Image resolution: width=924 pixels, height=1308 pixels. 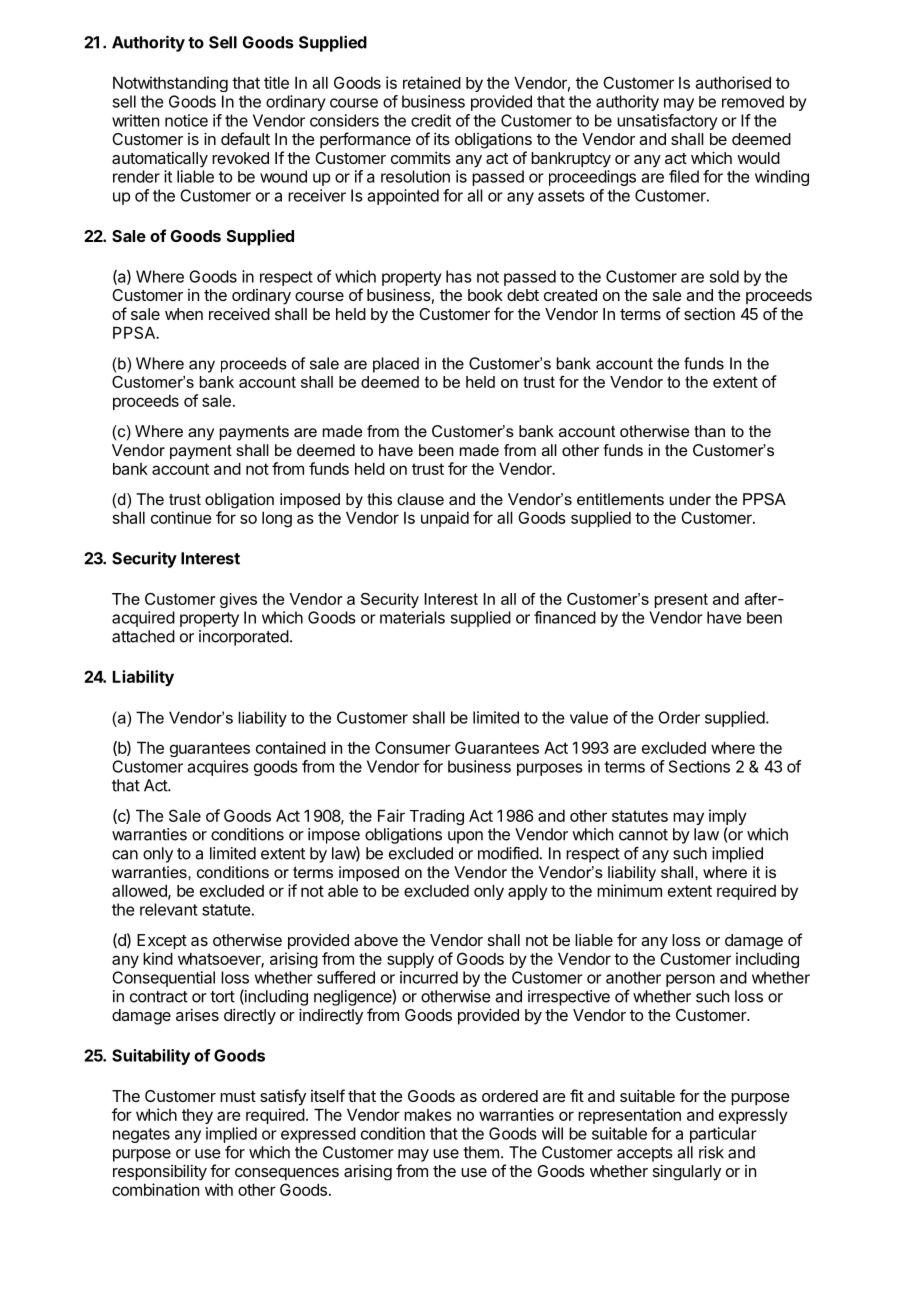 What do you see at coordinates (709, 431) in the screenshot?
I see `than` at bounding box center [709, 431].
